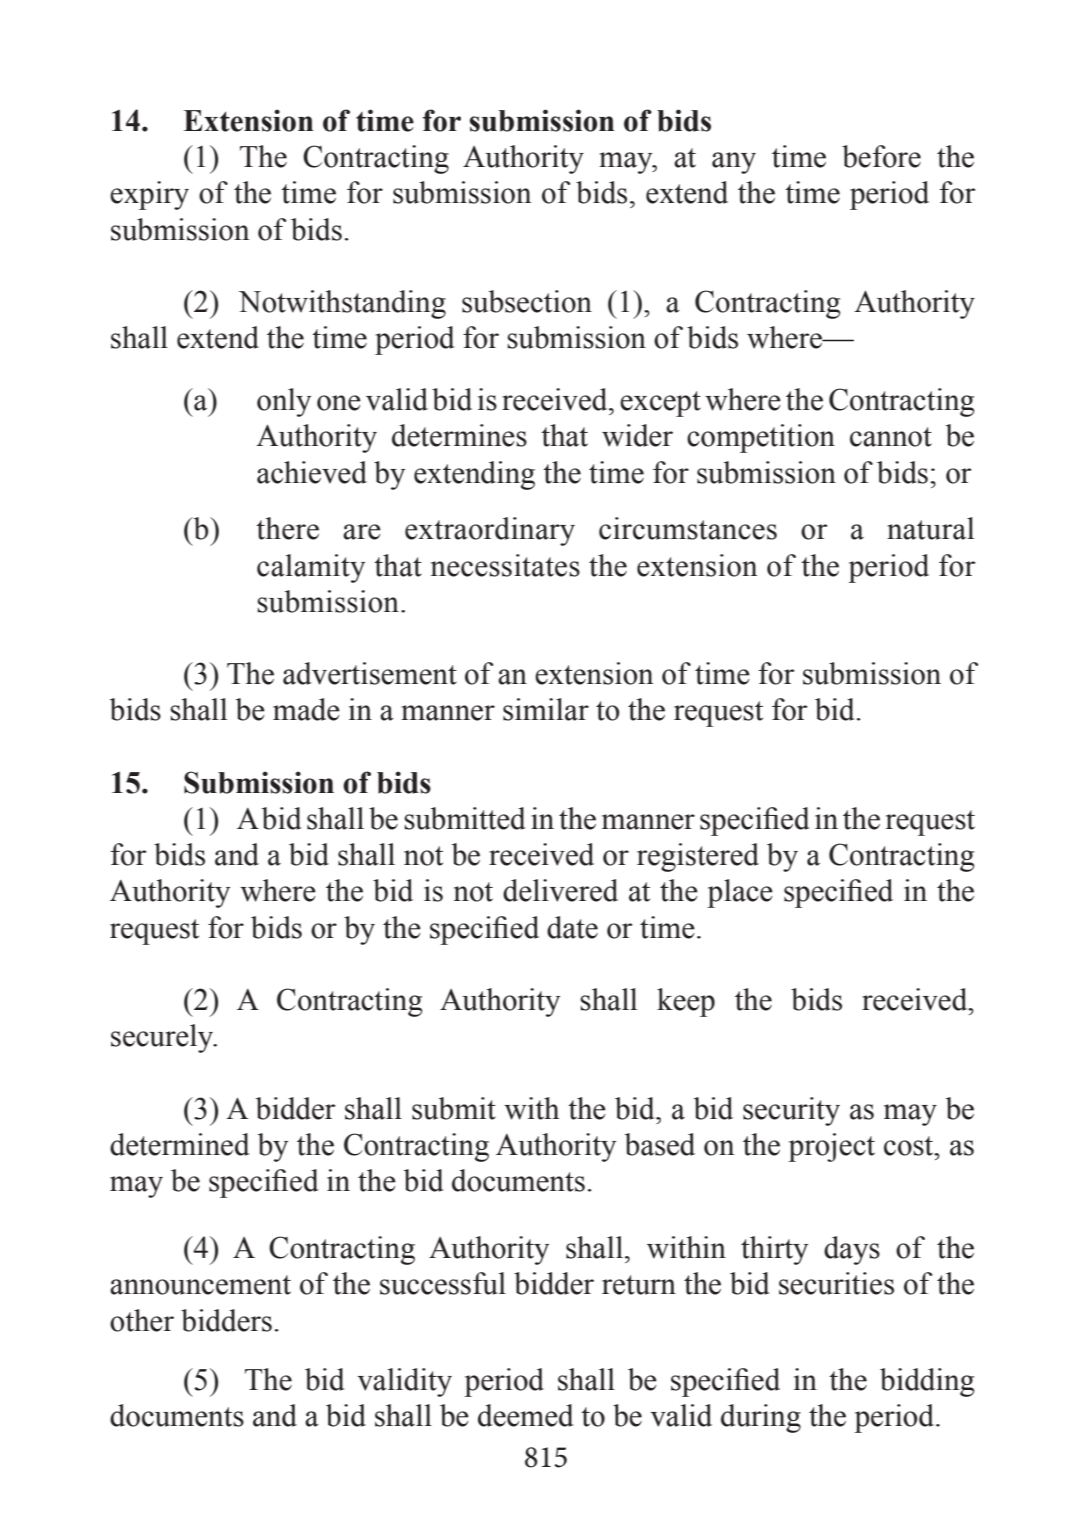 The width and height of the screenshot is (1085, 1539). What do you see at coordinates (698, 857) in the screenshot?
I see `registered` at bounding box center [698, 857].
